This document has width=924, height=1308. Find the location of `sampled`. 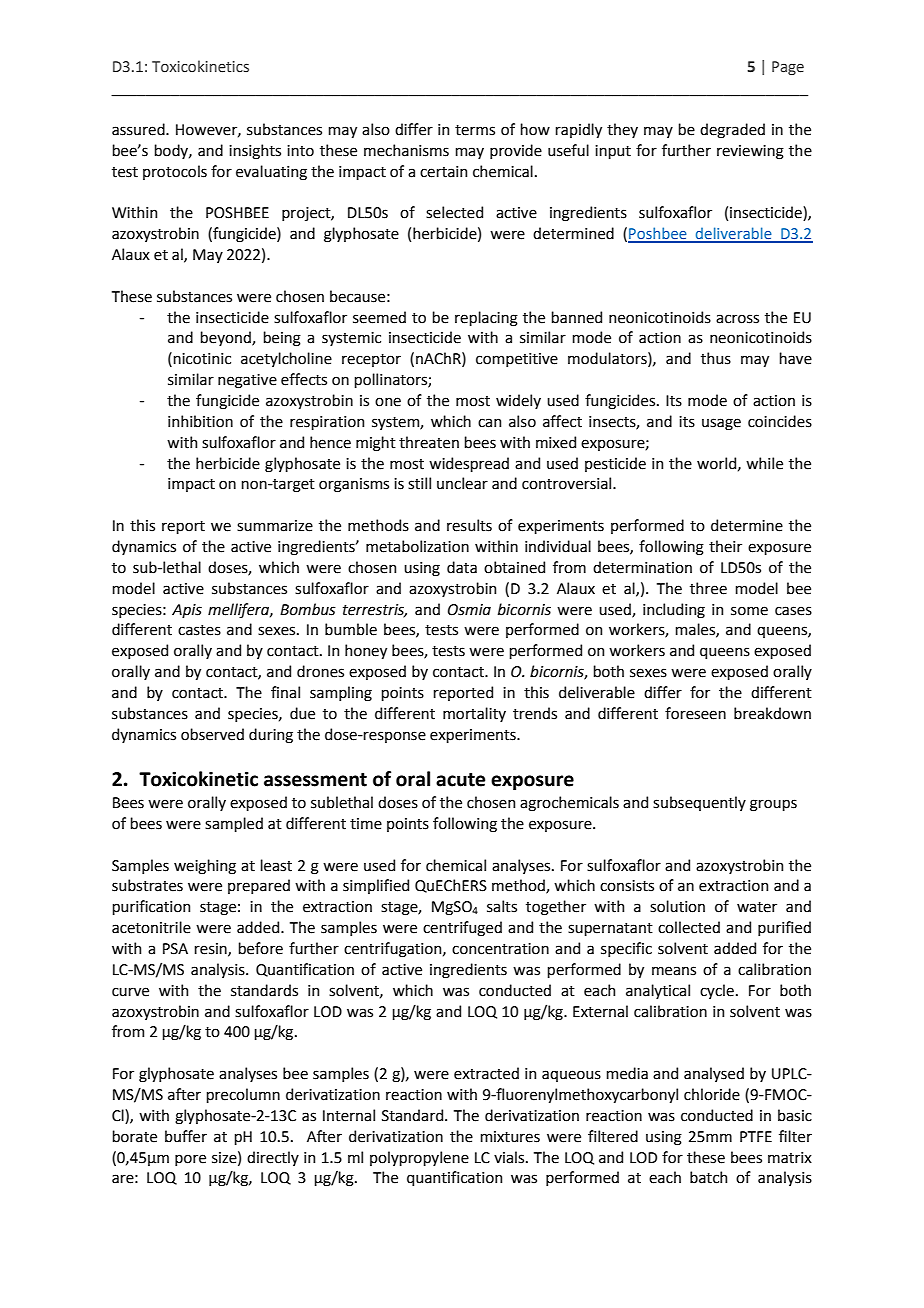

sampled is located at coordinates (234, 824).
